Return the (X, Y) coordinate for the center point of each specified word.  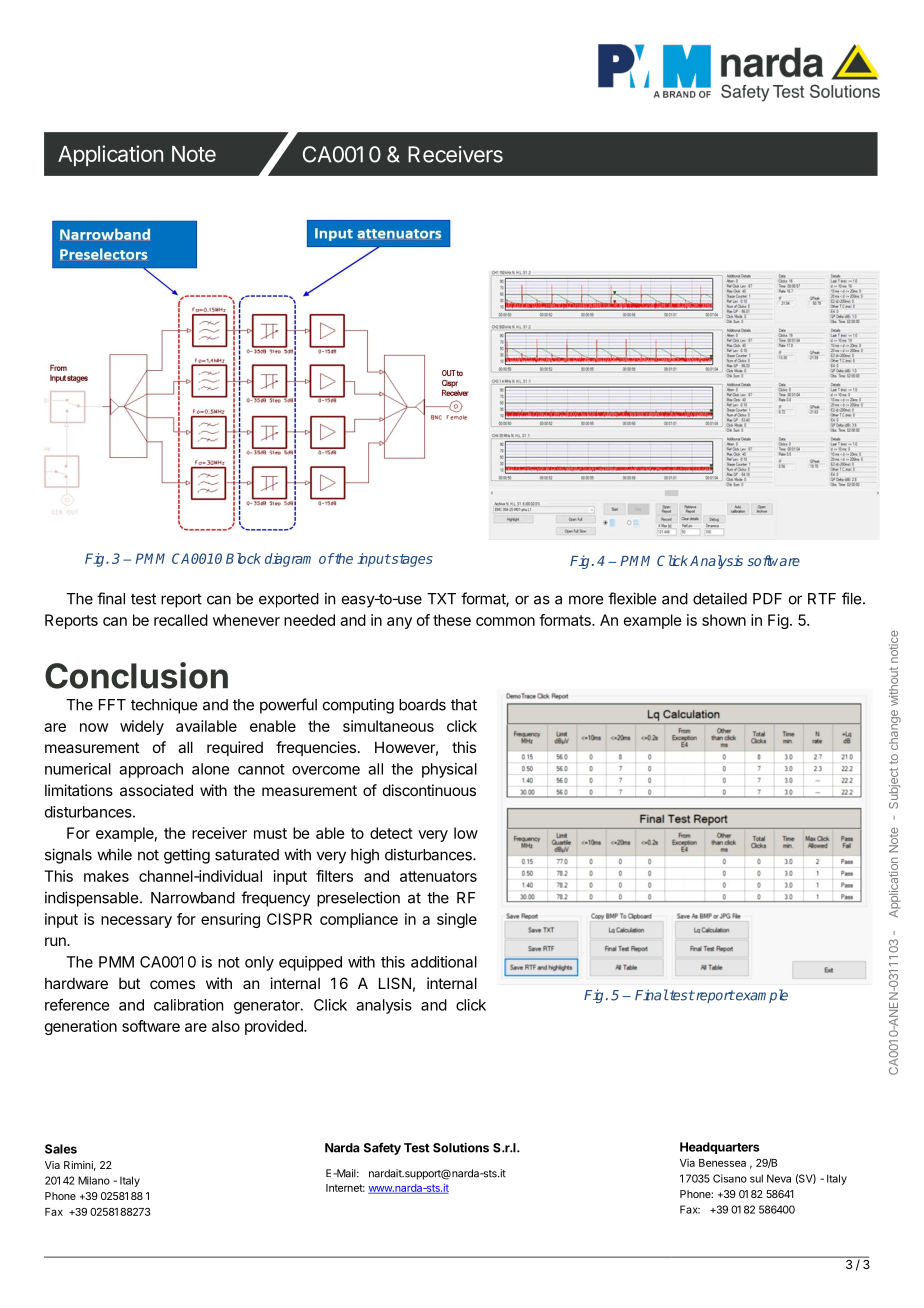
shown (724, 620)
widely (142, 727)
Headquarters (720, 1148)
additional (444, 962)
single (457, 920)
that (464, 705)
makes (106, 876)
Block (243, 558)
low (466, 833)
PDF (767, 599)
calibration (188, 1005)
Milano (94, 1180)
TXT (441, 599)
